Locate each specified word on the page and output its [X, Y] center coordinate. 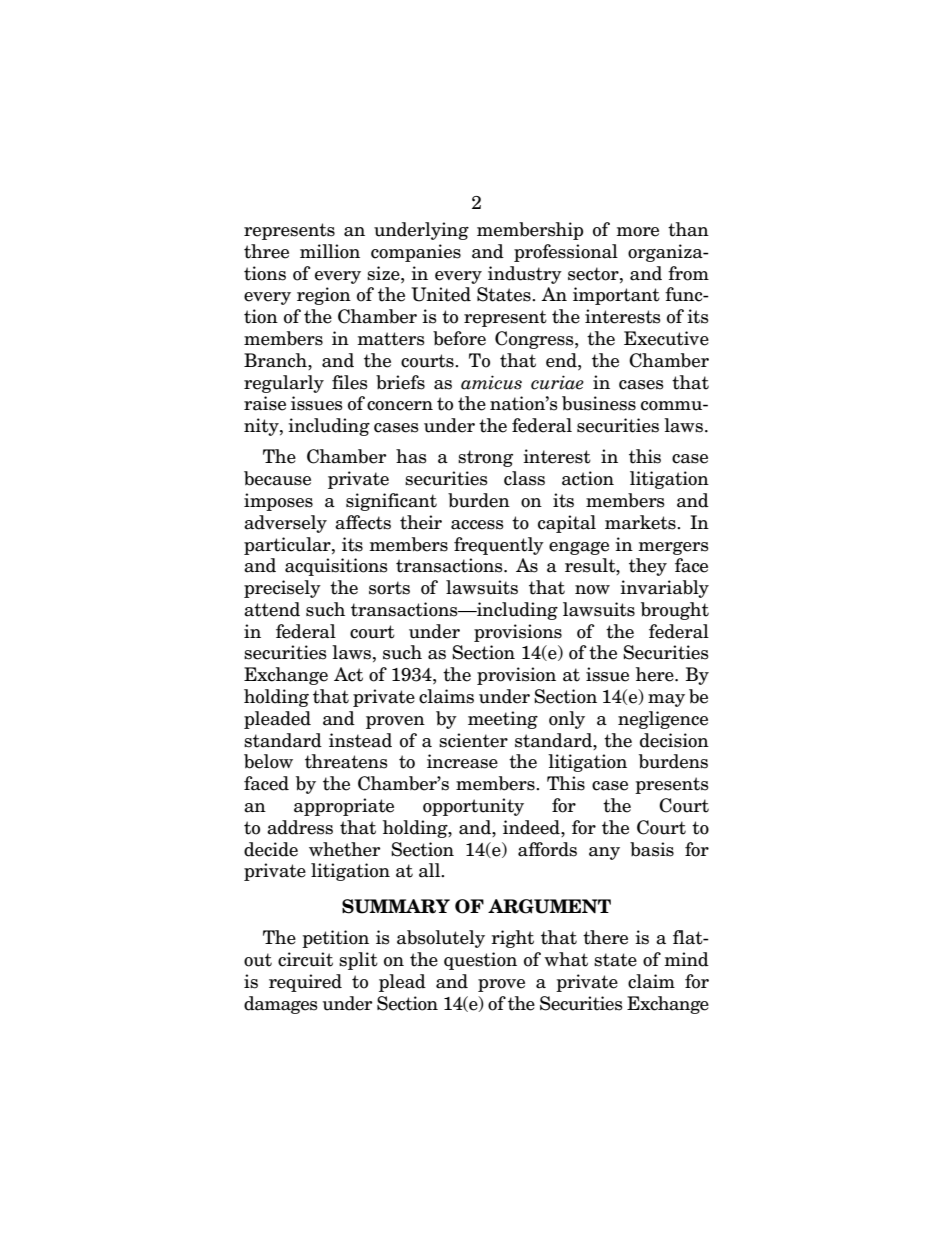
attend [272, 609]
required [305, 983]
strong [485, 458]
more [637, 232]
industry [525, 275]
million [330, 251]
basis [652, 849]
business [599, 403]
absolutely [441, 939]
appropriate [344, 807]
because [277, 478]
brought [675, 611]
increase [462, 761]
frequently [499, 546]
